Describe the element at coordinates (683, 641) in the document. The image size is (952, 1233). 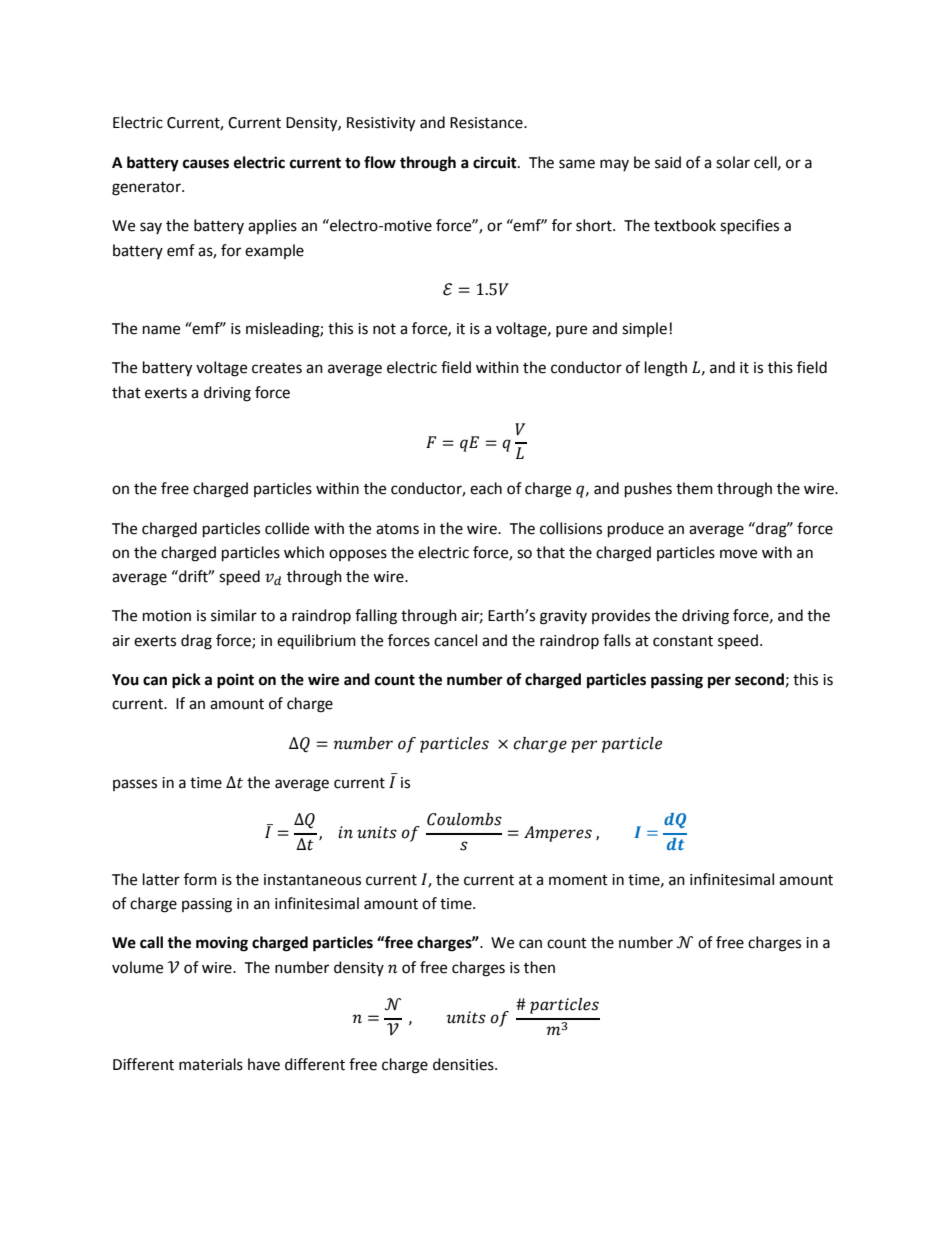
I see `constant` at that location.
